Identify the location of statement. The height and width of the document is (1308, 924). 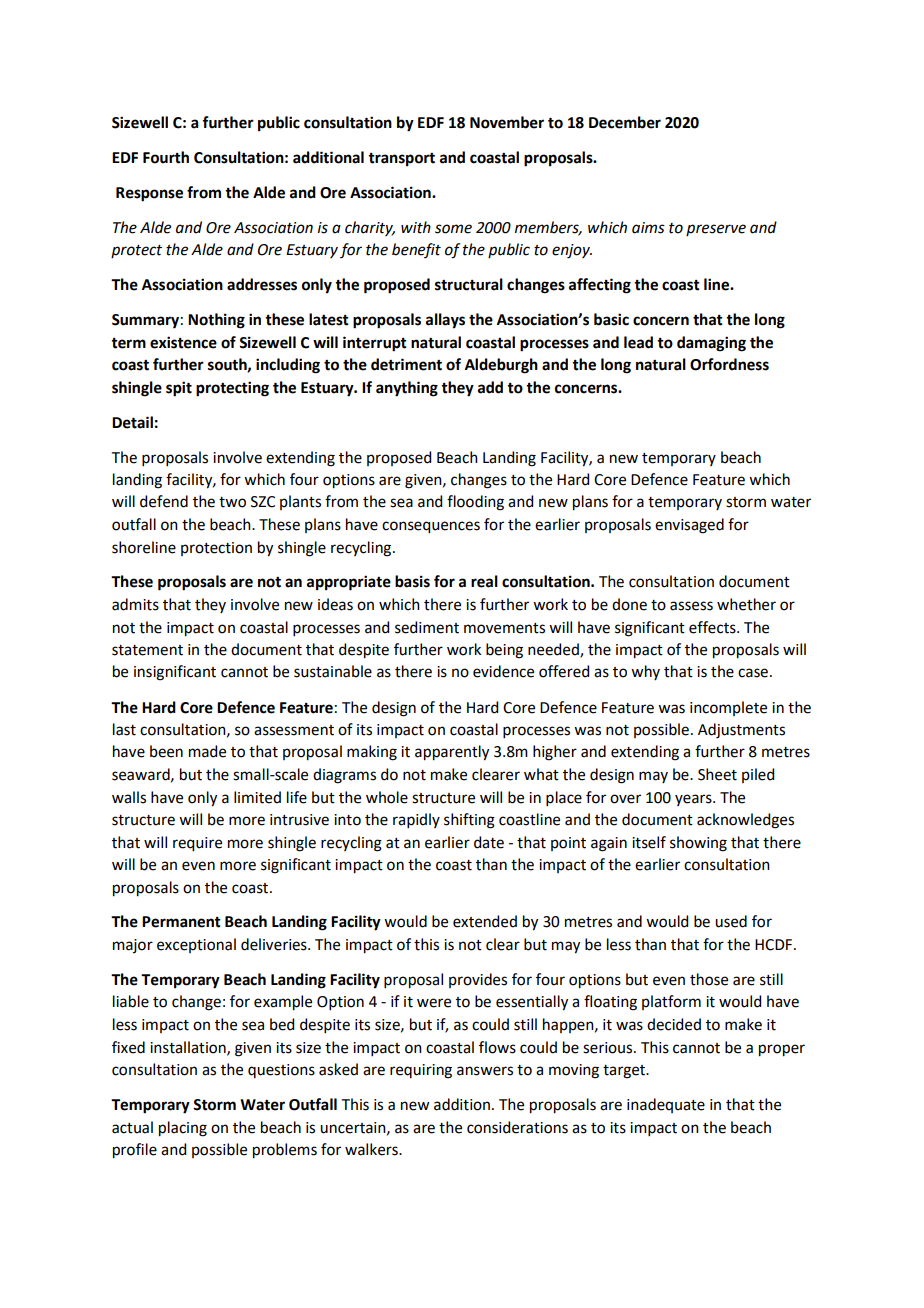
(147, 650).
